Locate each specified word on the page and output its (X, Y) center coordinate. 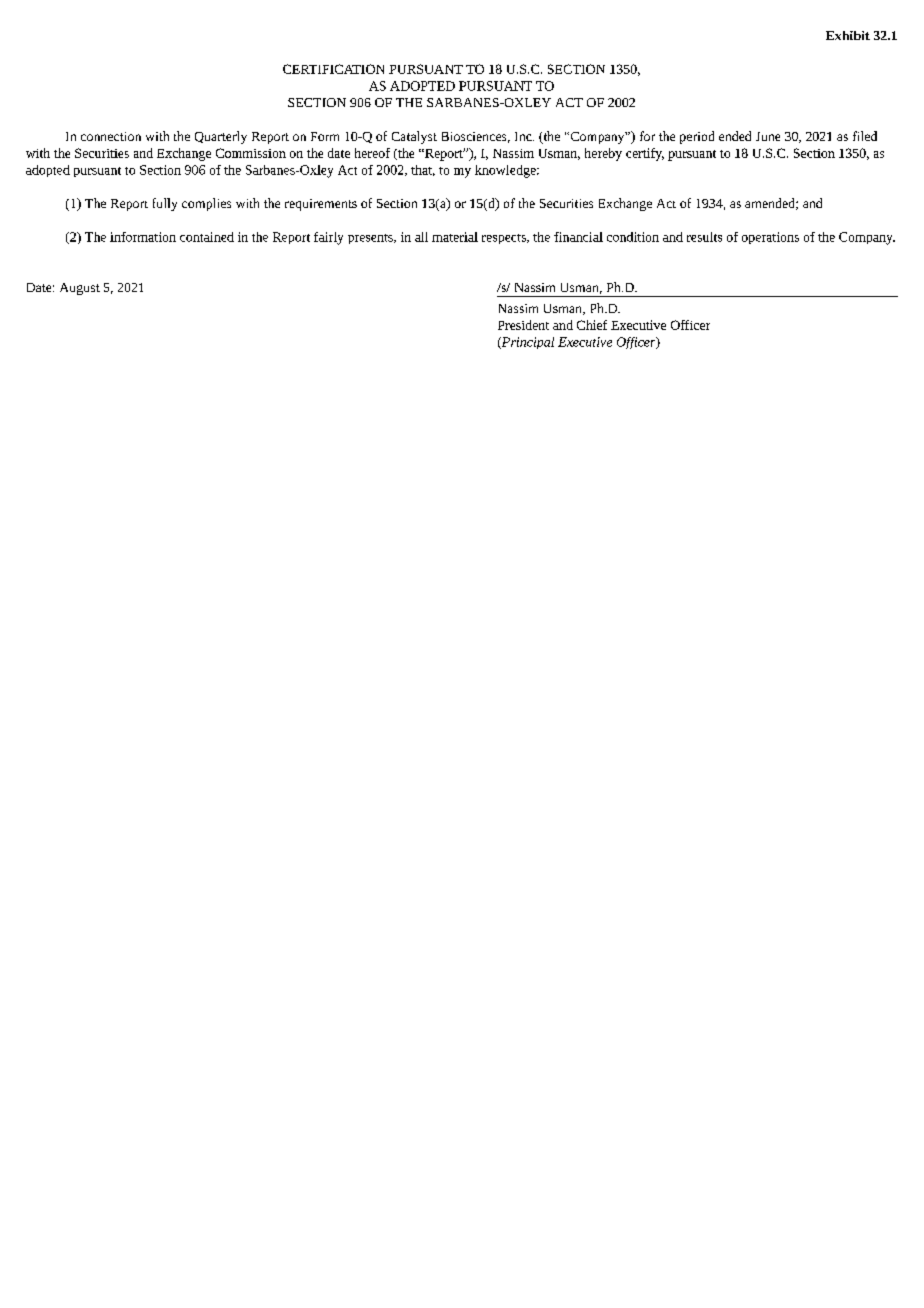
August (80, 289)
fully (165, 204)
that (423, 170)
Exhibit (848, 35)
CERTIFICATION (333, 69)
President (523, 325)
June (768, 136)
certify (645, 154)
